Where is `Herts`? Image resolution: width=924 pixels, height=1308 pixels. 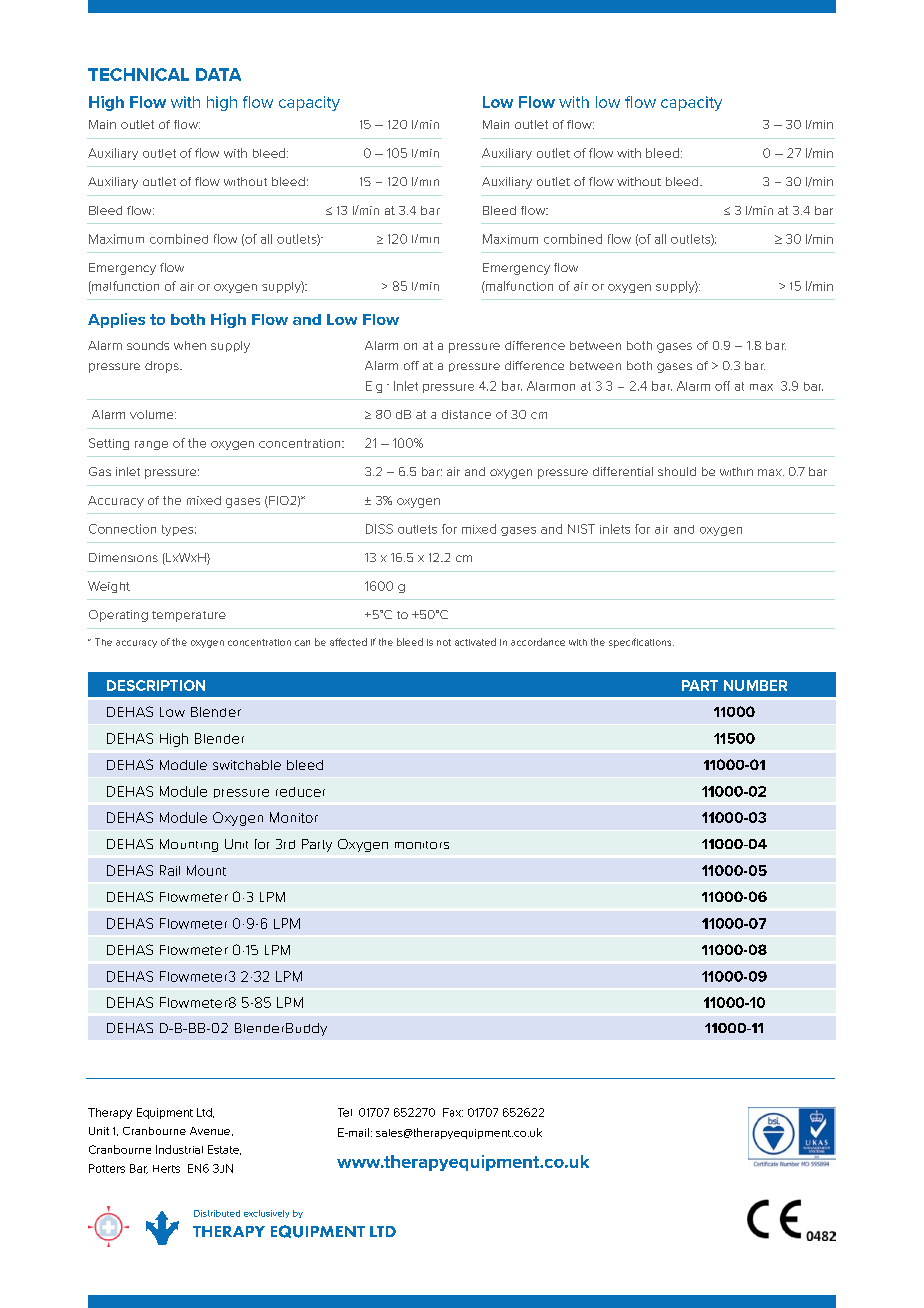 Herts is located at coordinates (166, 1169).
